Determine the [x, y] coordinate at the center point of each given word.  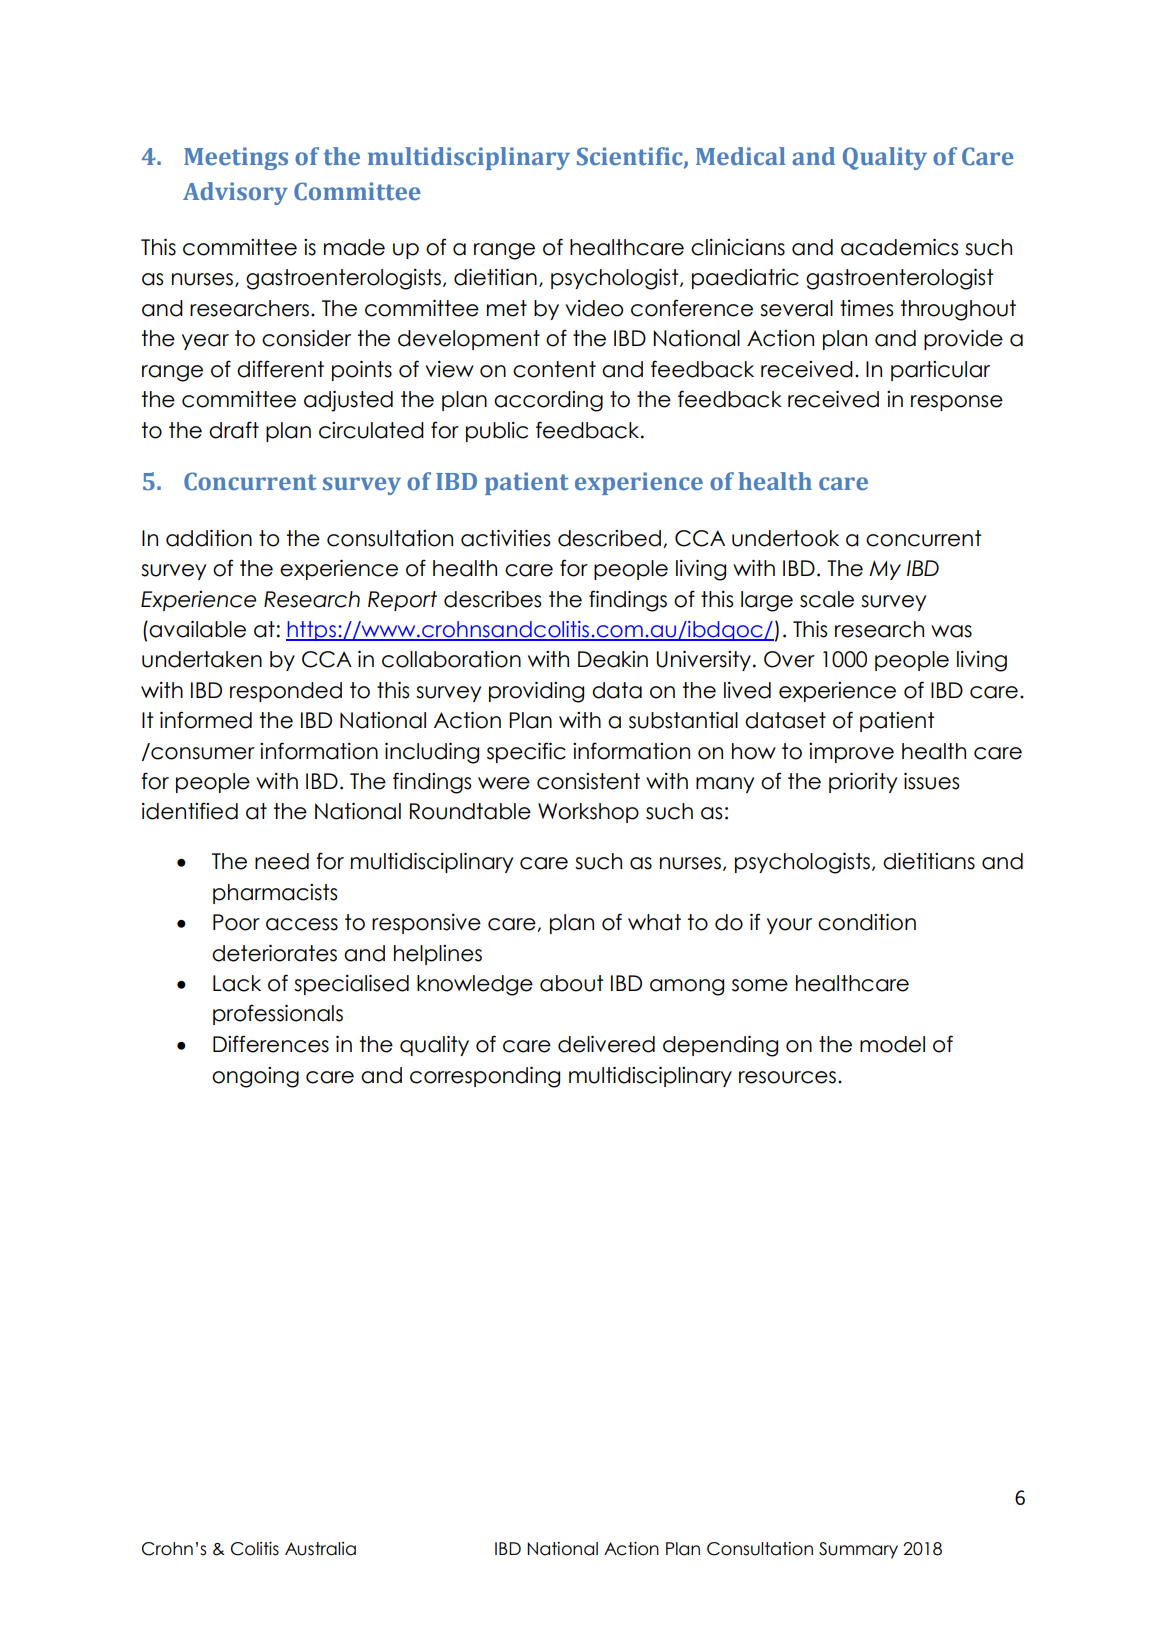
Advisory [235, 193]
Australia [320, 1549]
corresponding [485, 1077]
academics [899, 247]
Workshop [588, 813]
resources [787, 1077]
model [892, 1044]
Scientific [631, 157]
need [282, 861]
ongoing [255, 1077]
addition [209, 538]
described [609, 538]
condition [867, 922]
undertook [785, 538]
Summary [858, 1550]
